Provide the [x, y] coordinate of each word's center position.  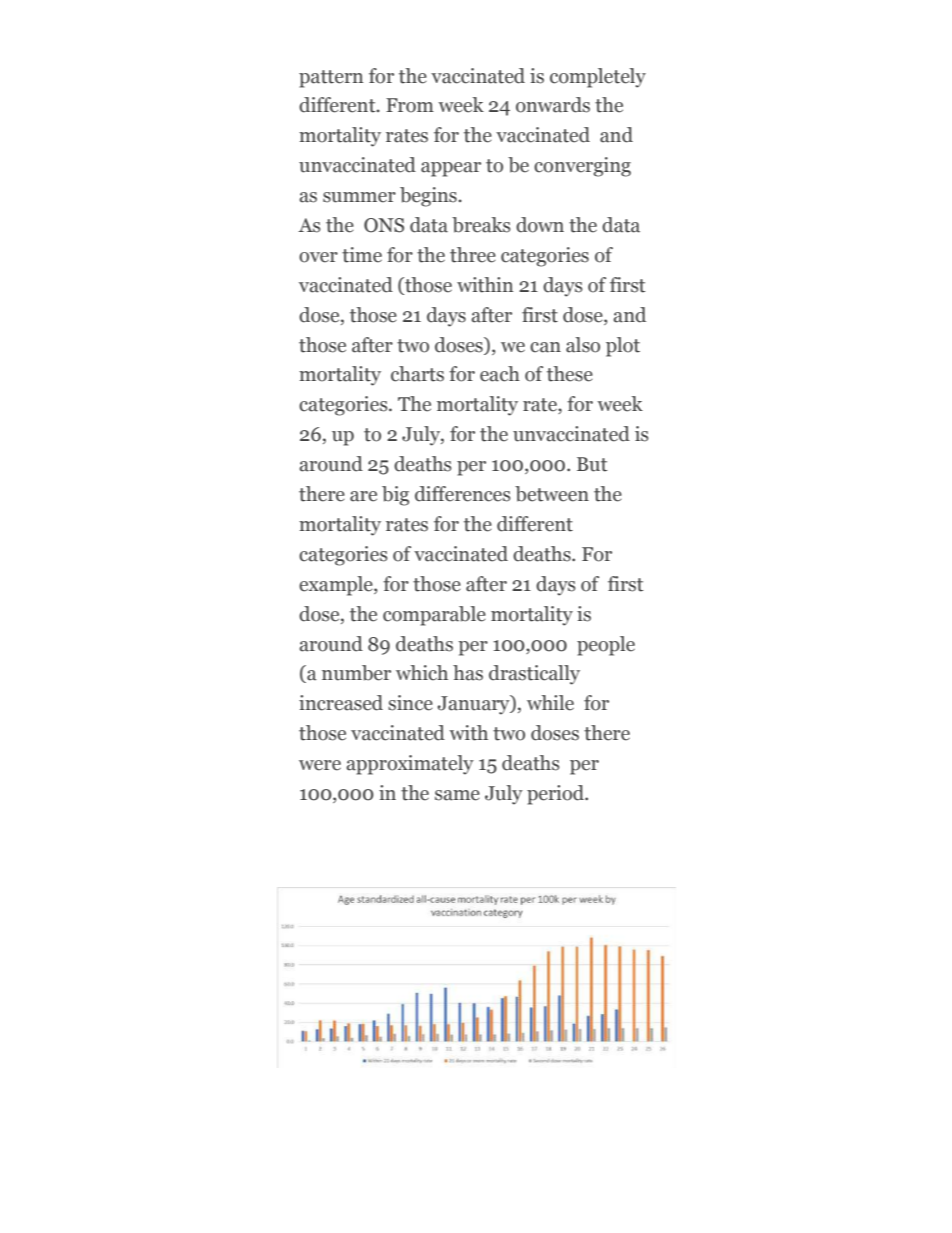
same [457, 795]
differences [463, 494]
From [410, 105]
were [320, 765]
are [363, 496]
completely [598, 78]
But [592, 464]
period [556, 795]
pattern [331, 79]
